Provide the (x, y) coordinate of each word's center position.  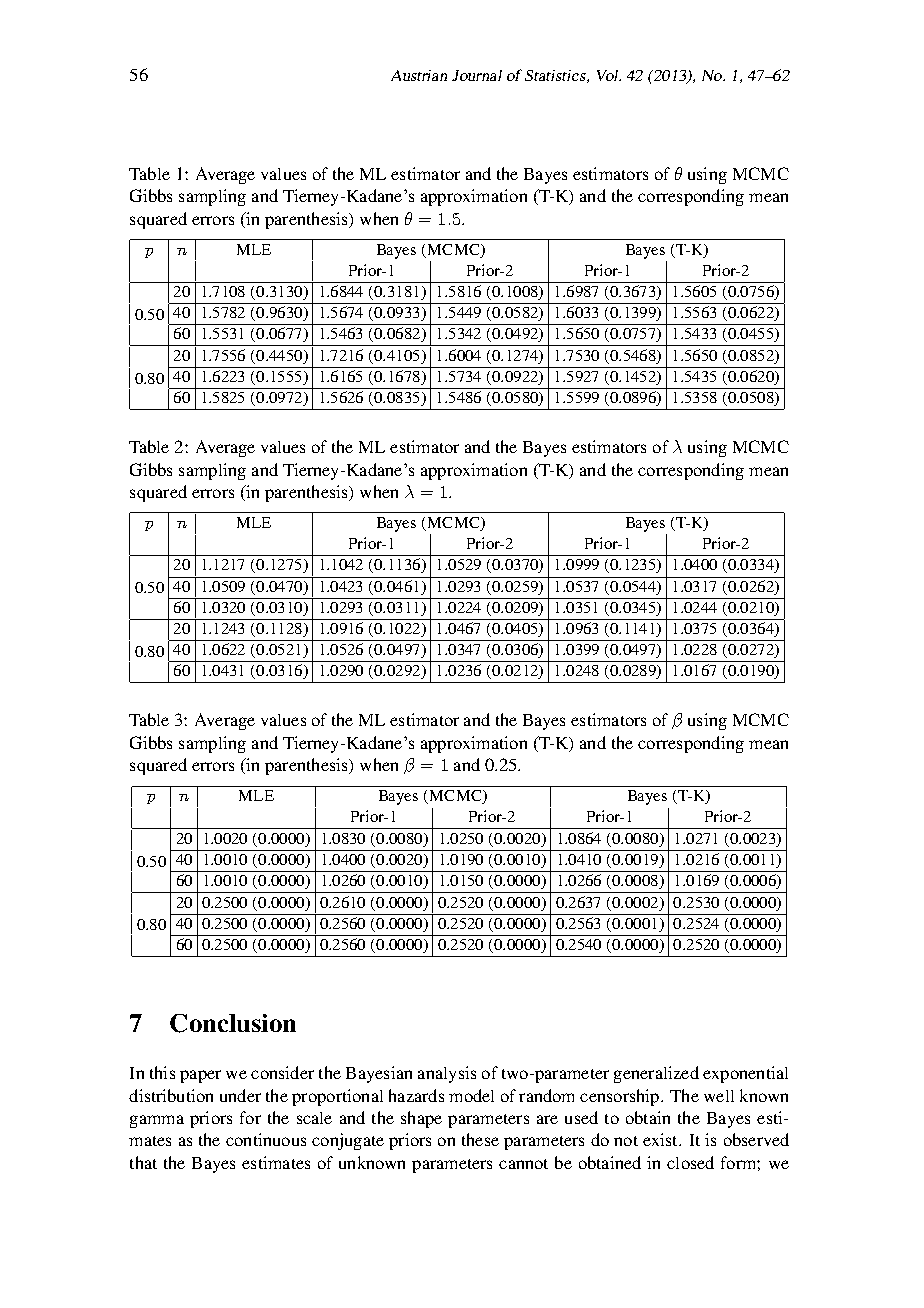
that (143, 1162)
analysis (447, 1074)
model (471, 1095)
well (719, 1096)
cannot (523, 1164)
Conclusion (233, 1023)
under (240, 1095)
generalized (656, 1074)
